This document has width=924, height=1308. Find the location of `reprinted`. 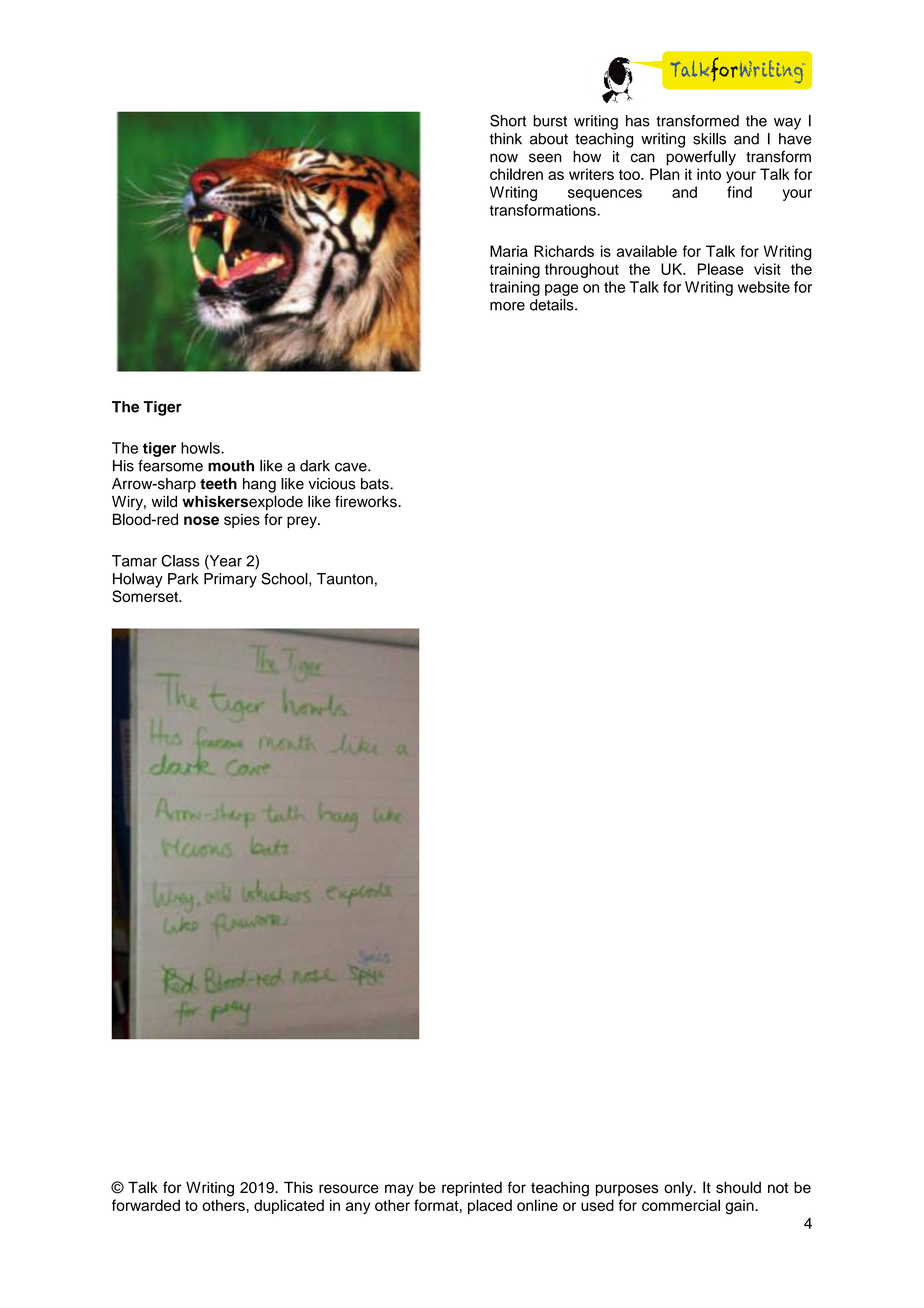

reprinted is located at coordinates (472, 1188).
